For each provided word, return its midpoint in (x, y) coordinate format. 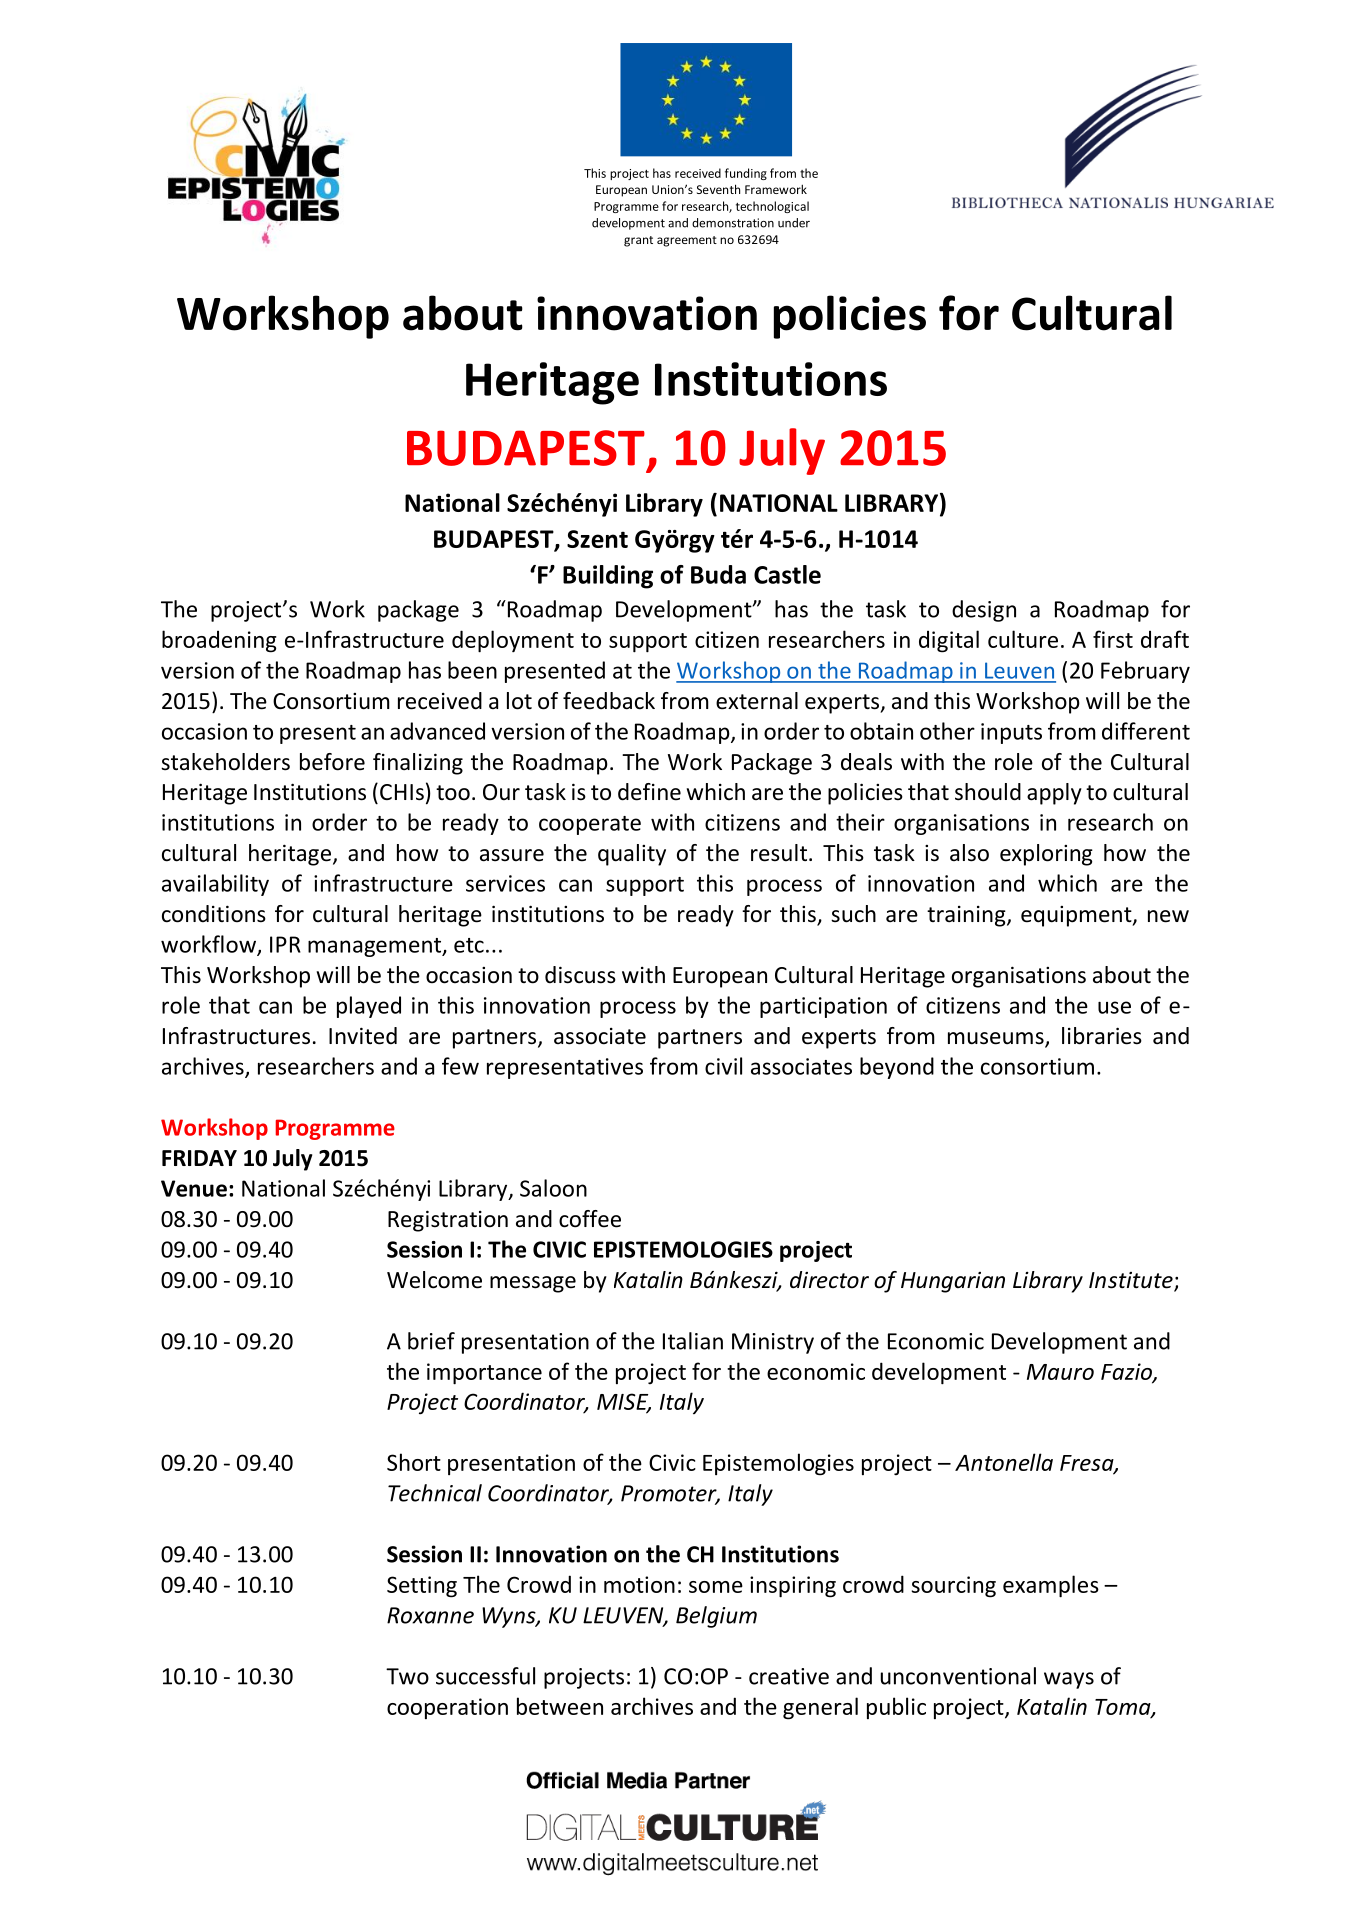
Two (407, 1676)
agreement (687, 241)
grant (638, 241)
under (794, 223)
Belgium (716, 1617)
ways (1069, 1680)
